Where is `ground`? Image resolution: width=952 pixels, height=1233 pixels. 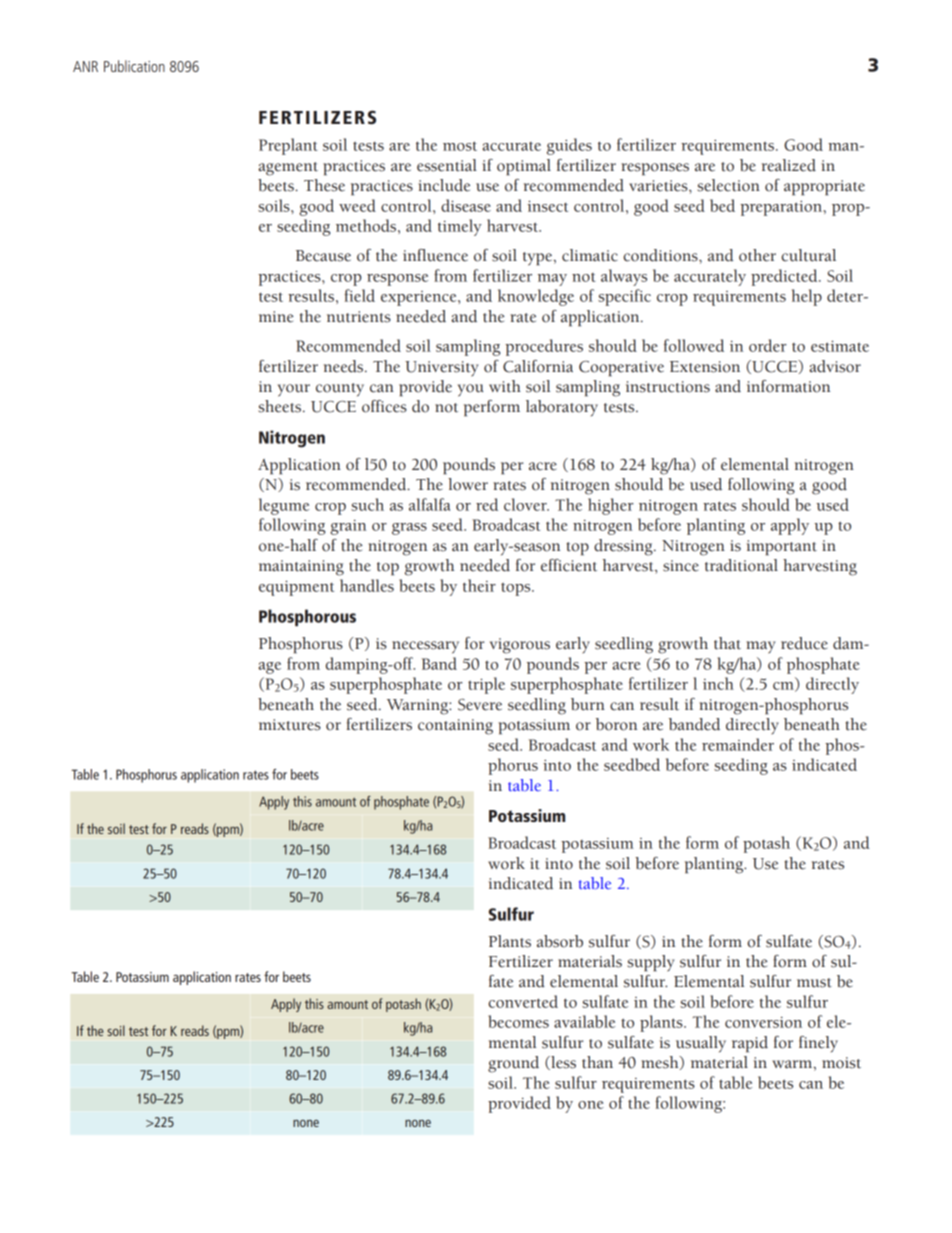 ground is located at coordinates (513, 1064).
